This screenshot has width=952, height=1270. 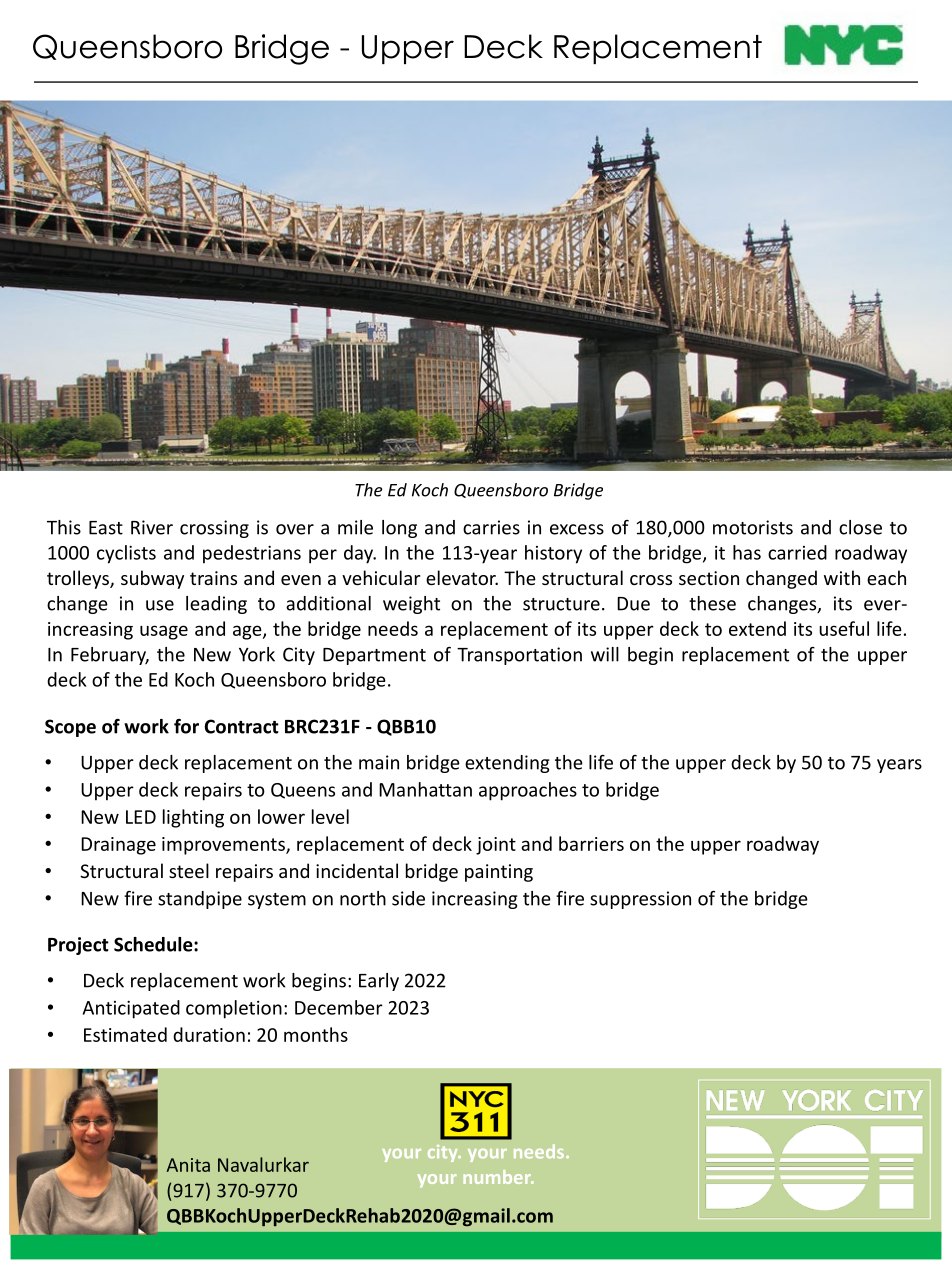 What do you see at coordinates (496, 846) in the screenshot?
I see `joint` at bounding box center [496, 846].
